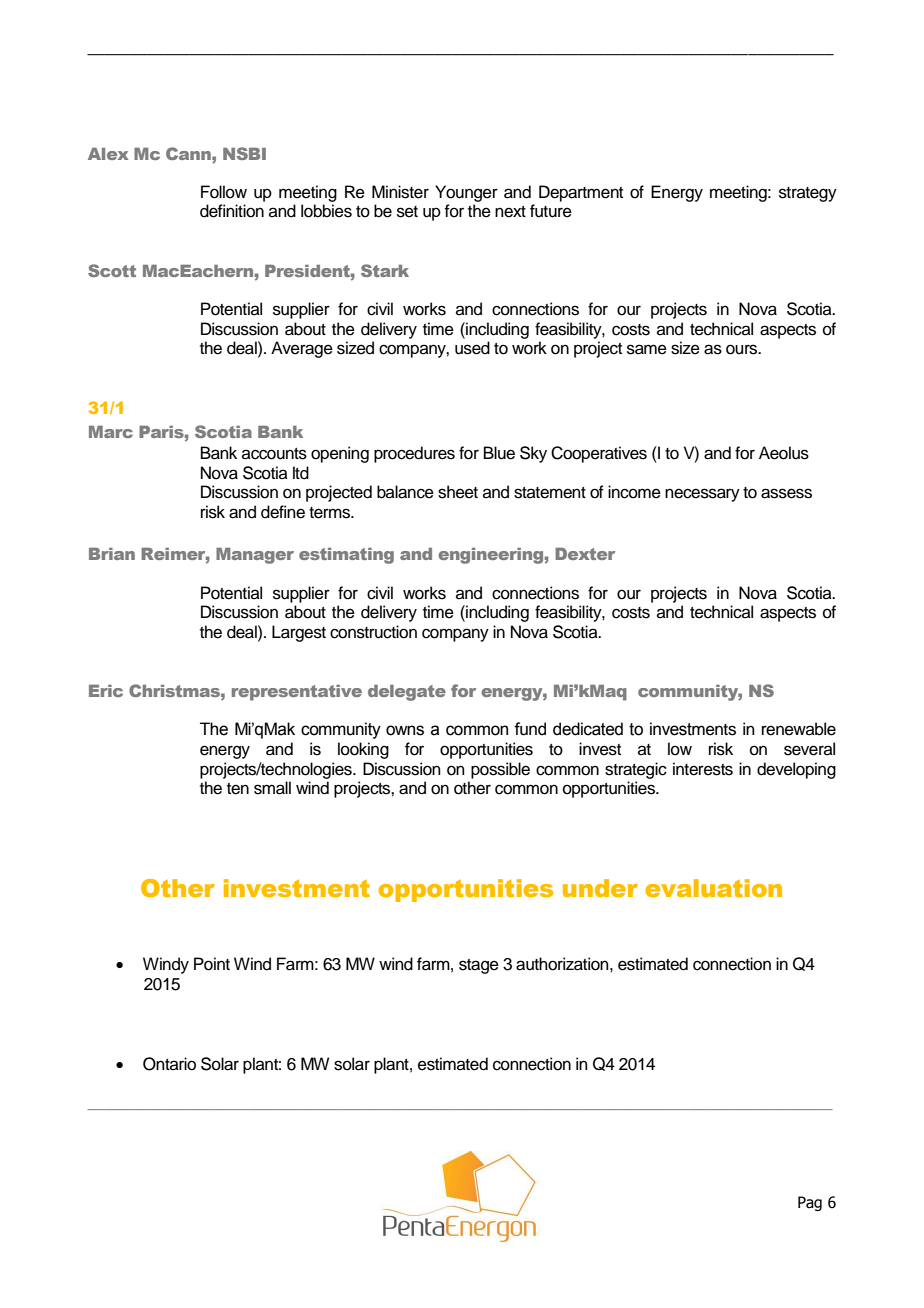 This document has height=1308, width=924. I want to click on Follow, so click(224, 192).
